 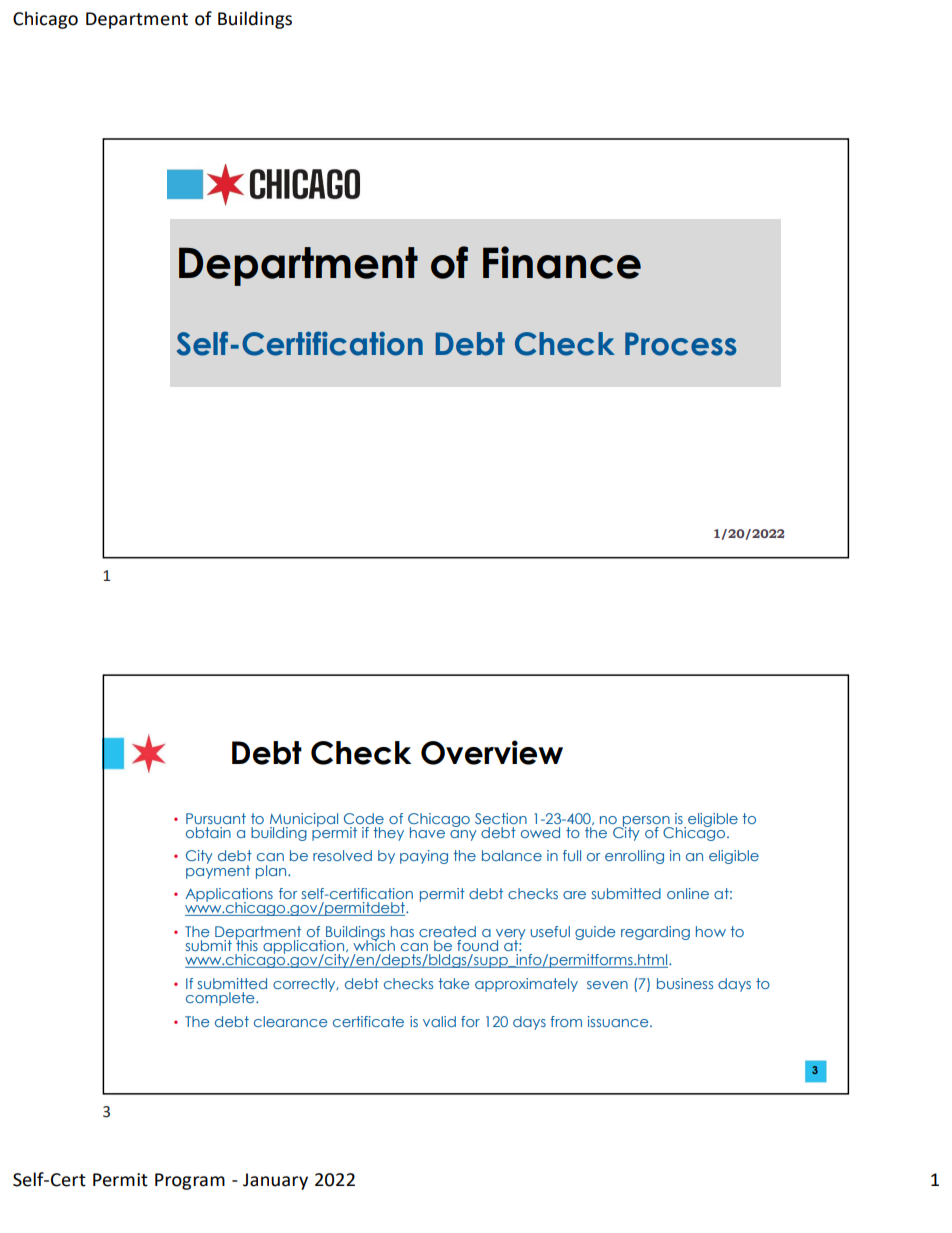 I want to click on person, so click(x=646, y=822).
